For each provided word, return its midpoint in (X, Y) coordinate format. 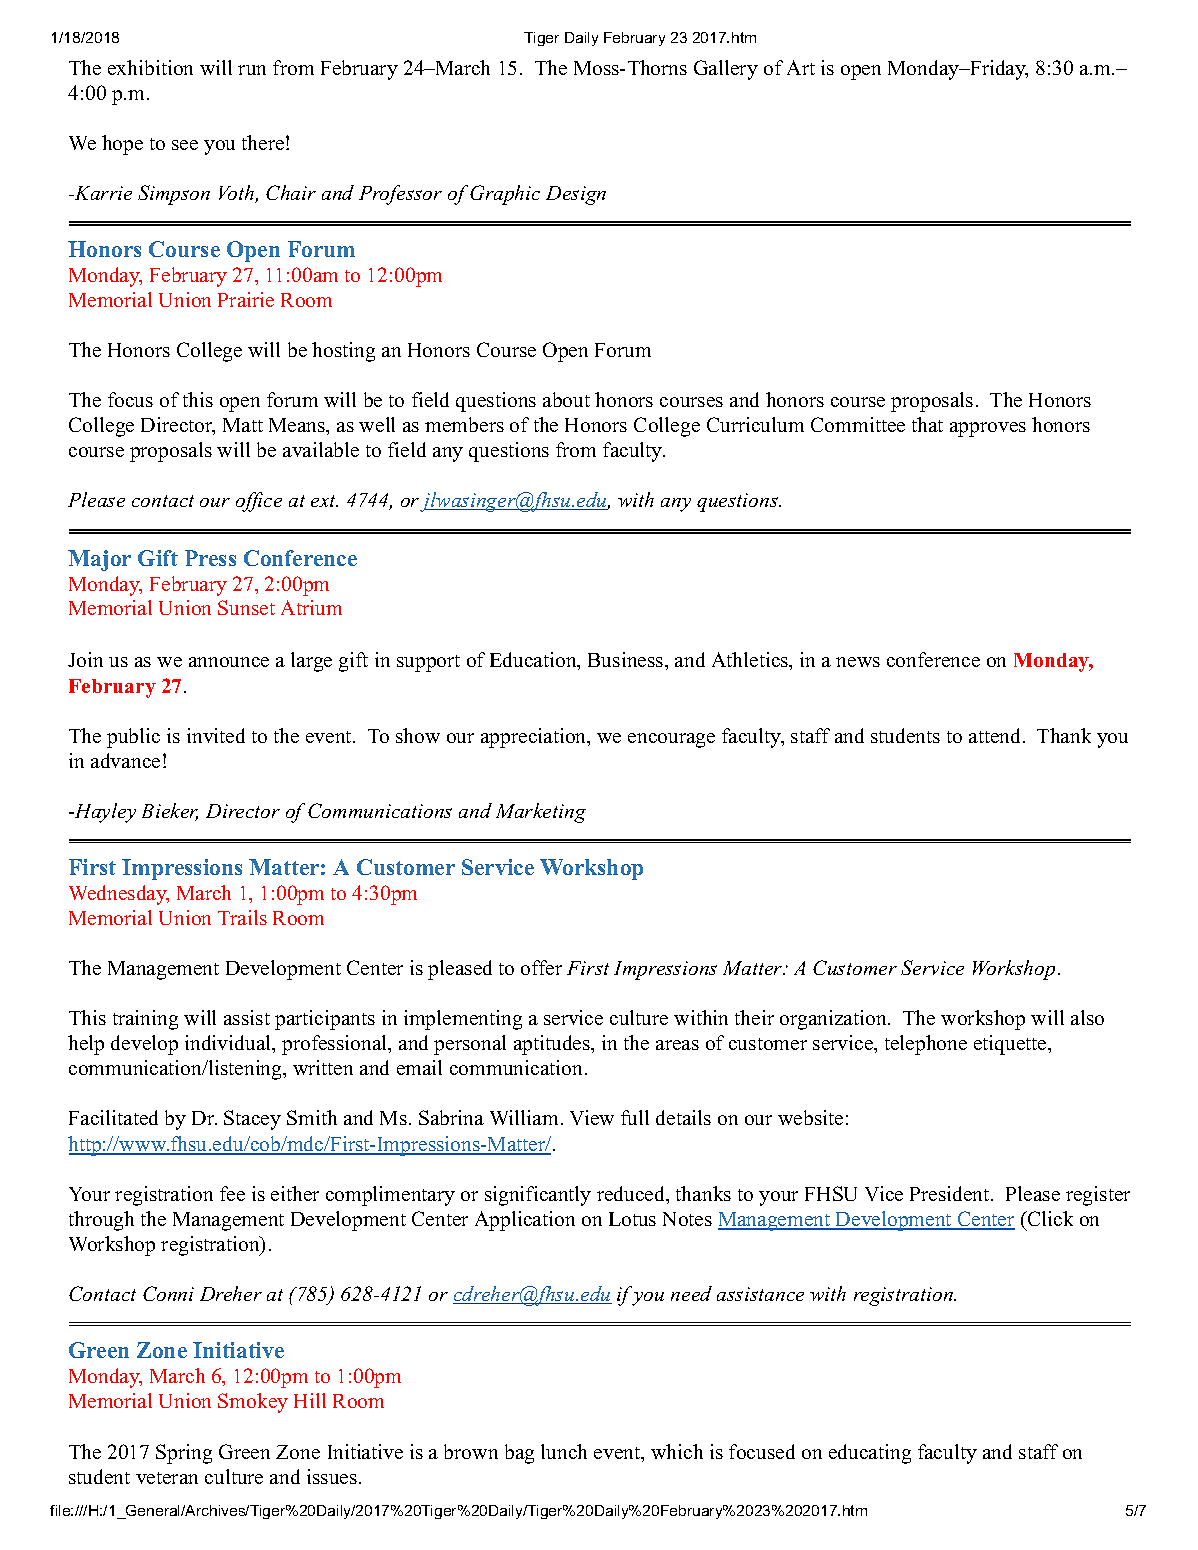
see (185, 145)
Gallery (726, 70)
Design (576, 195)
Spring (184, 1454)
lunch (564, 1451)
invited (216, 735)
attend (996, 735)
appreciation (535, 738)
